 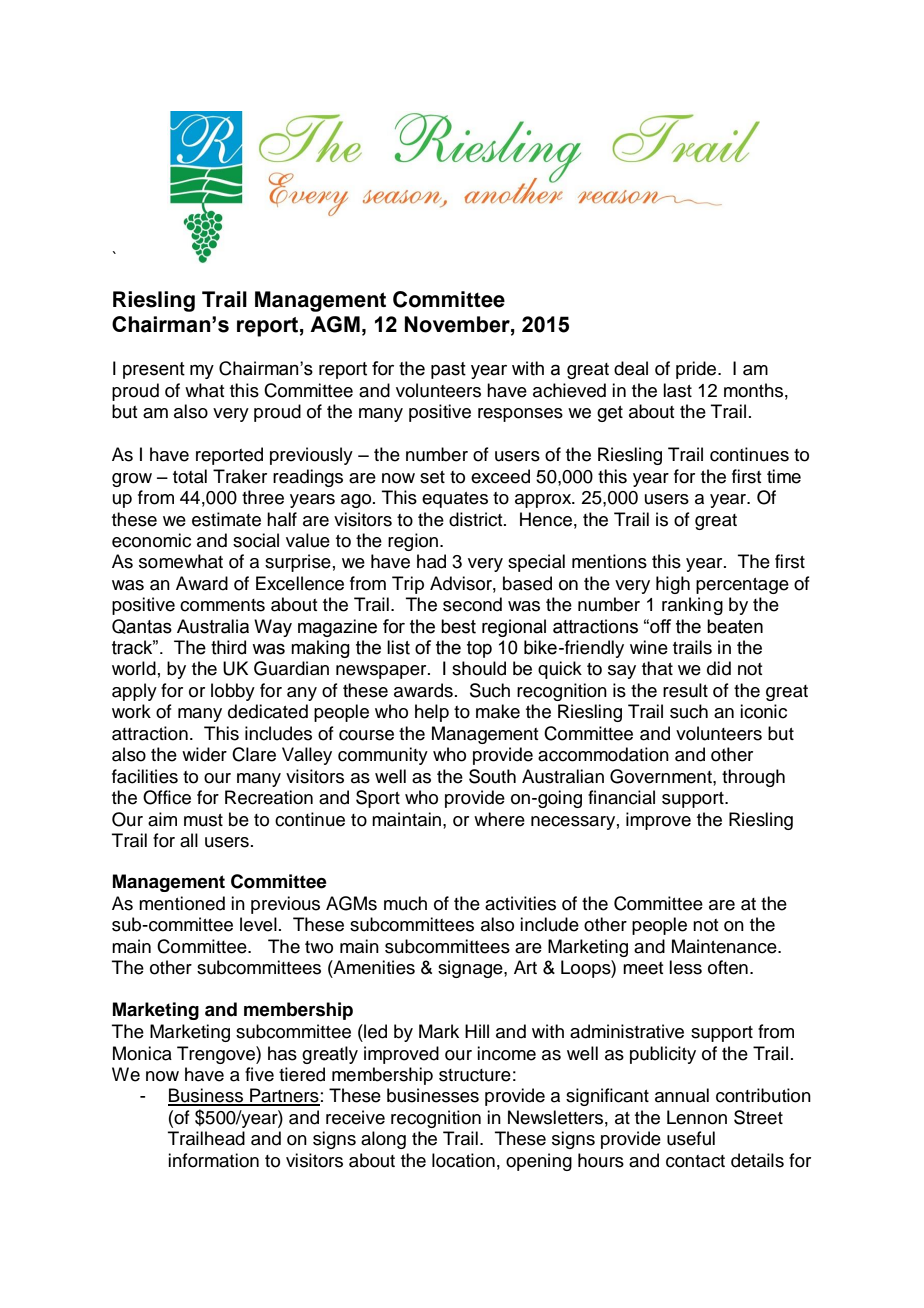 What do you see at coordinates (463, 1160) in the screenshot?
I see `location` at bounding box center [463, 1160].
